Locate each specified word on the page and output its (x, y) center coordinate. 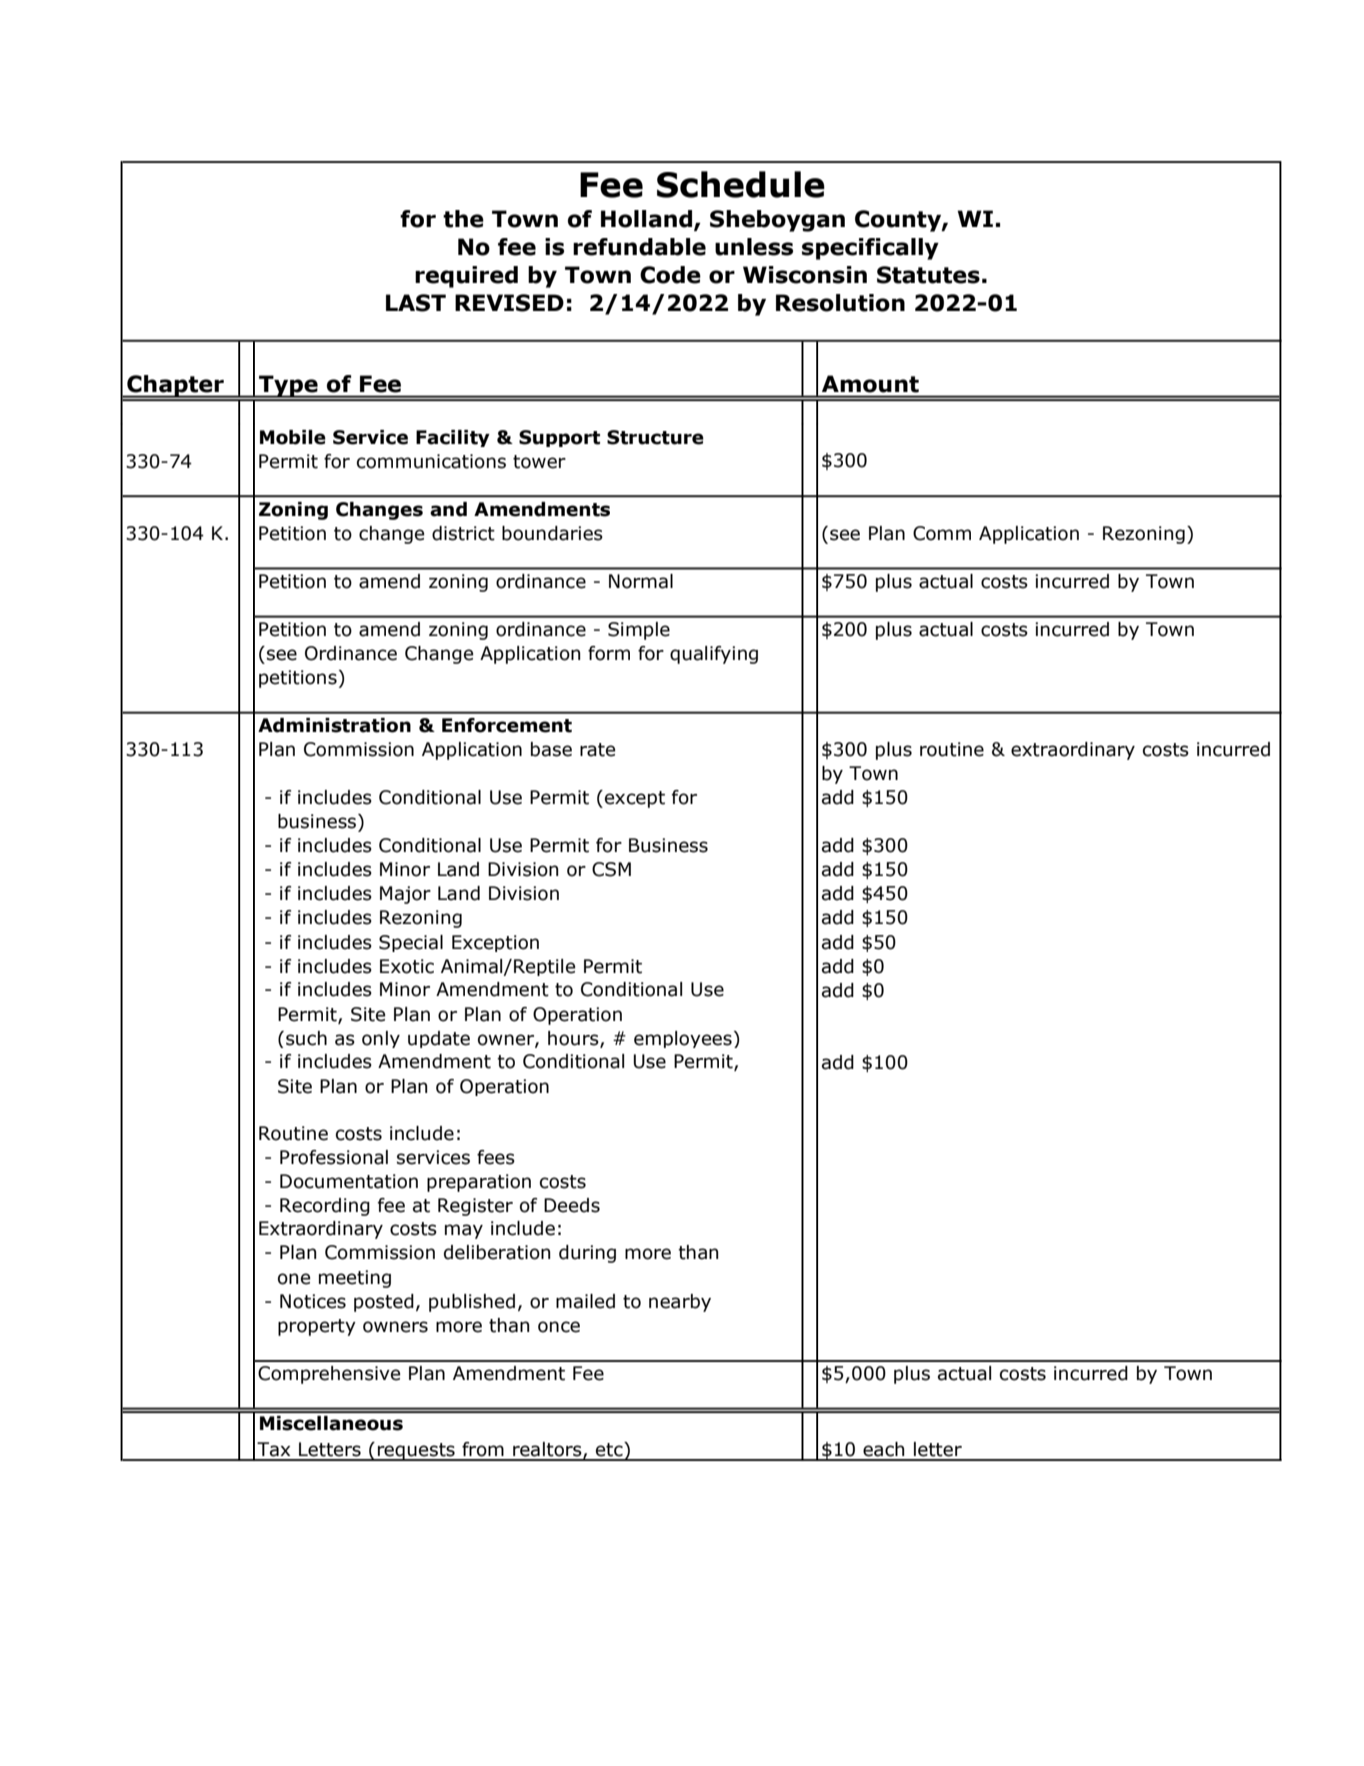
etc (610, 1449)
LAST (416, 303)
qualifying (714, 655)
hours (574, 1039)
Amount (870, 384)
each (883, 1449)
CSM (611, 869)
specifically (870, 249)
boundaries (552, 533)
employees (683, 1039)
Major (405, 895)
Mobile (293, 437)
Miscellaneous (331, 1423)
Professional (334, 1157)
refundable (639, 247)
